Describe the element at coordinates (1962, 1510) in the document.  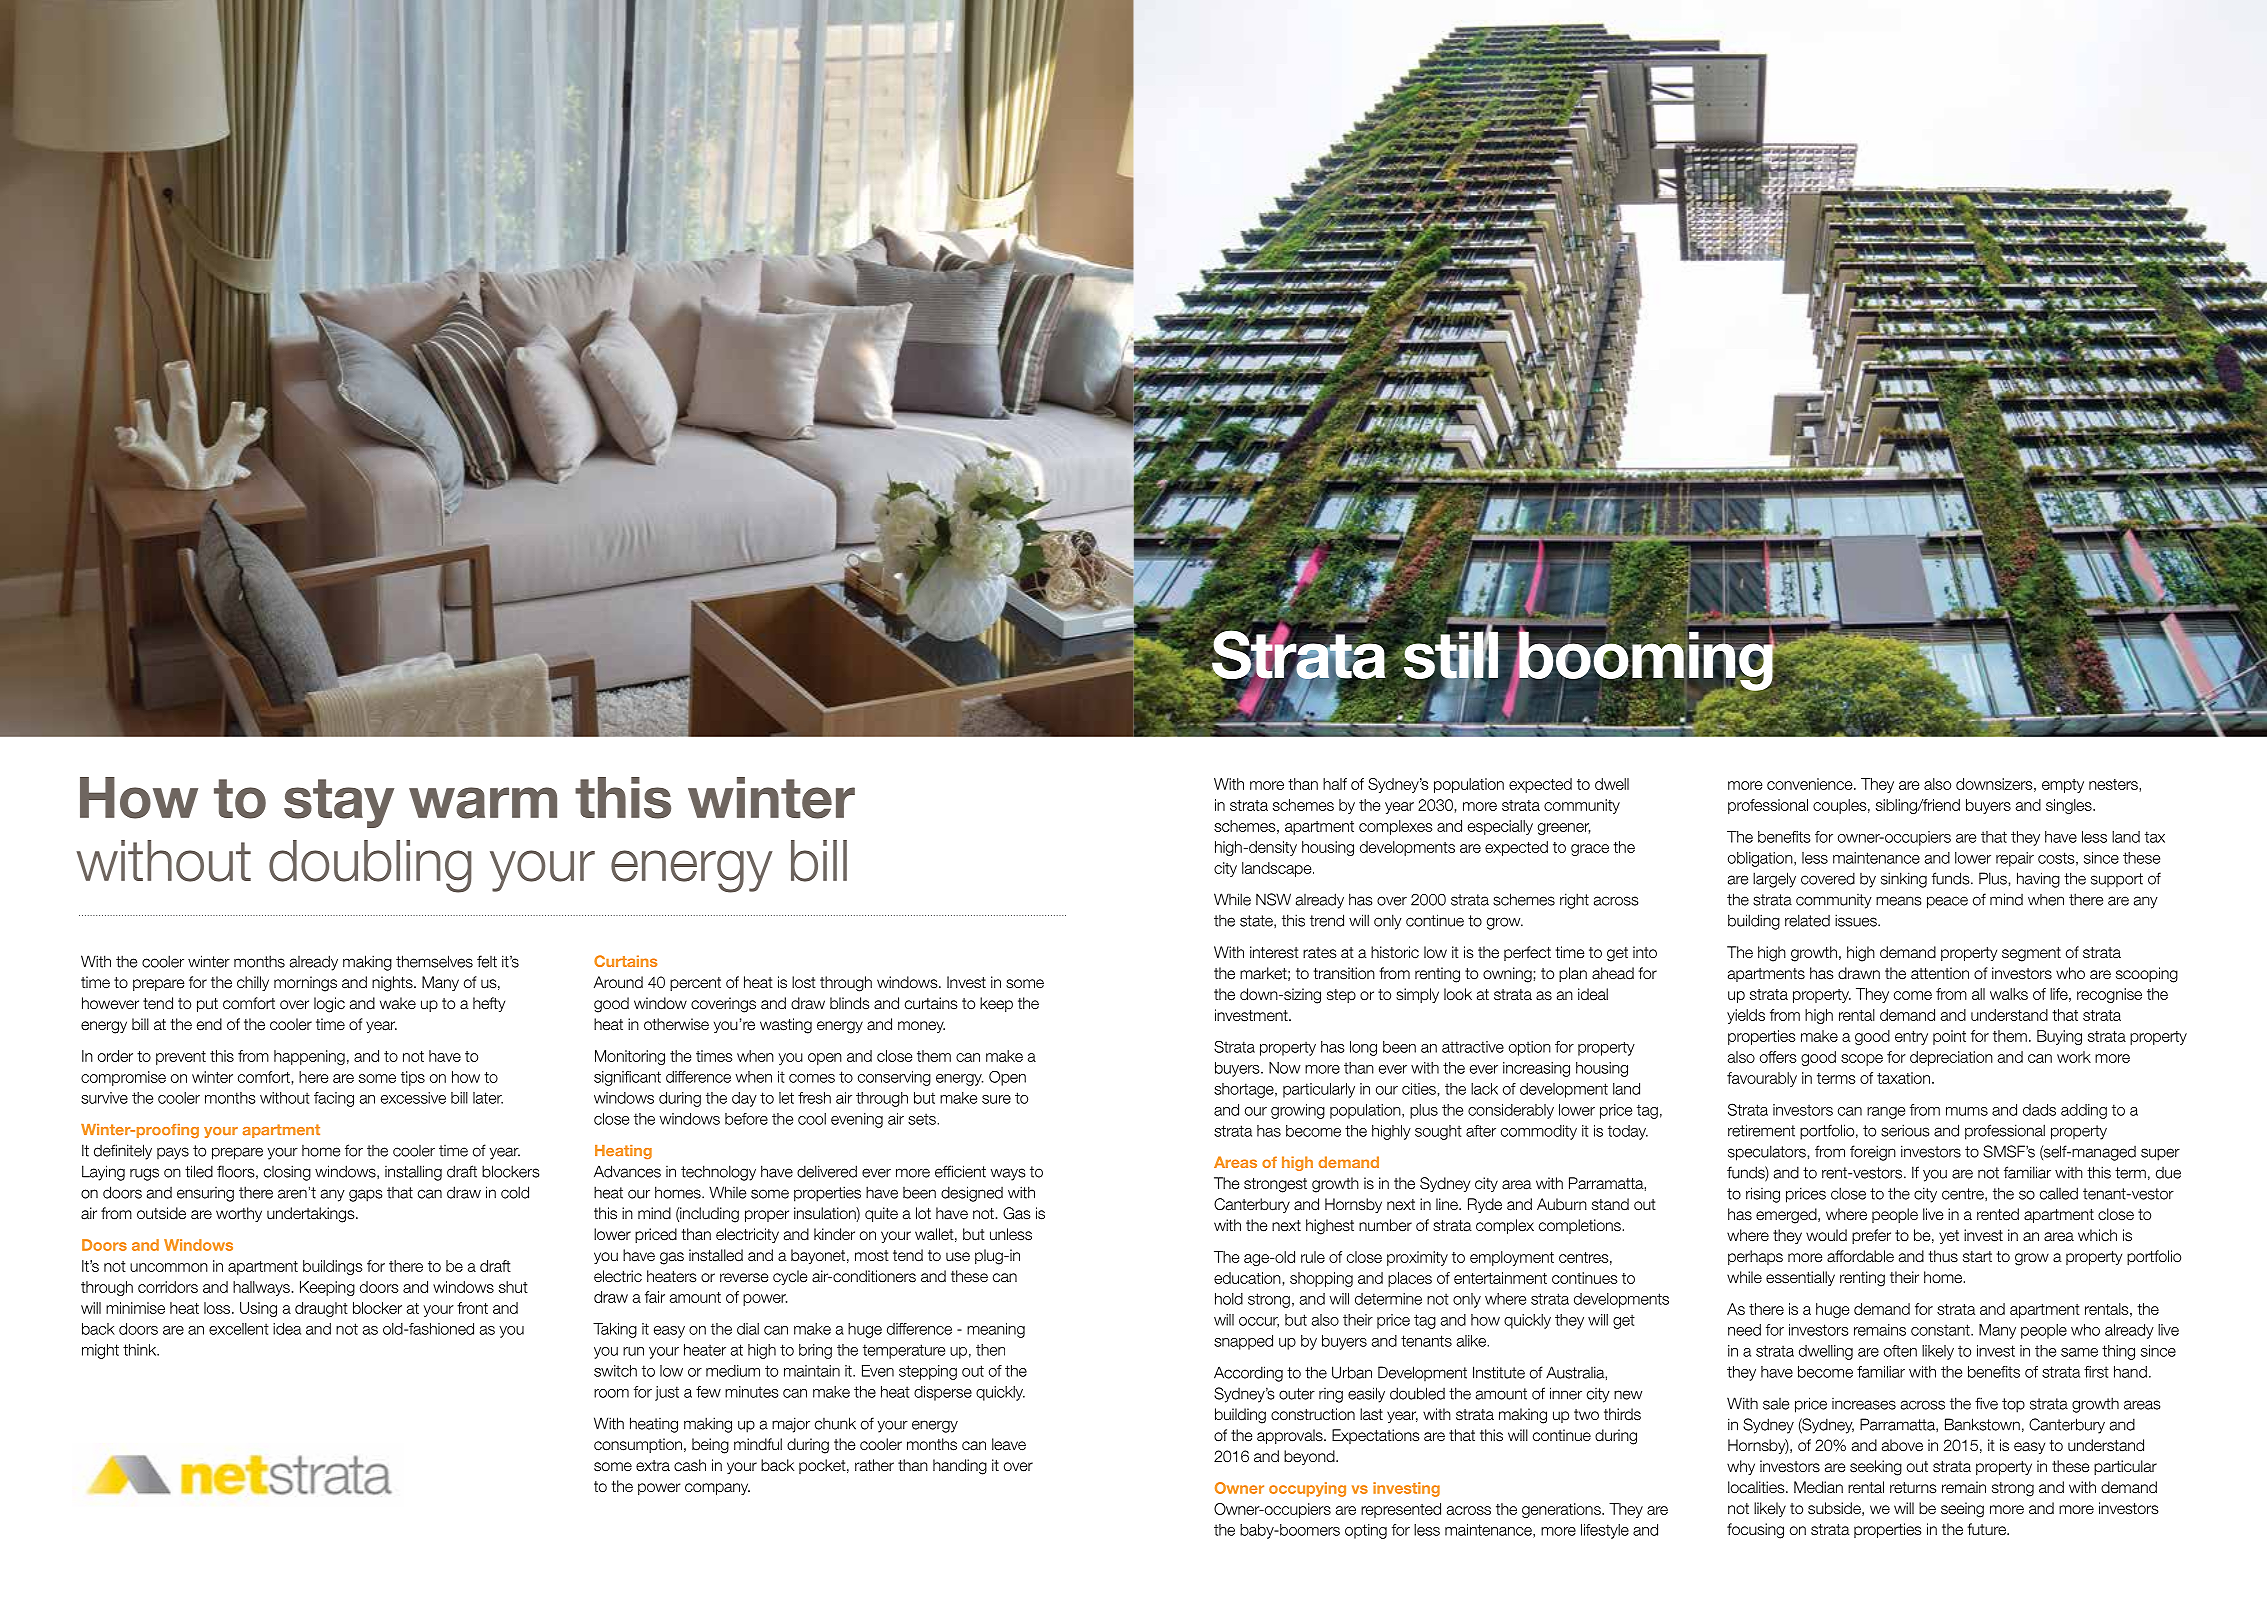
I see `seeing` at that location.
